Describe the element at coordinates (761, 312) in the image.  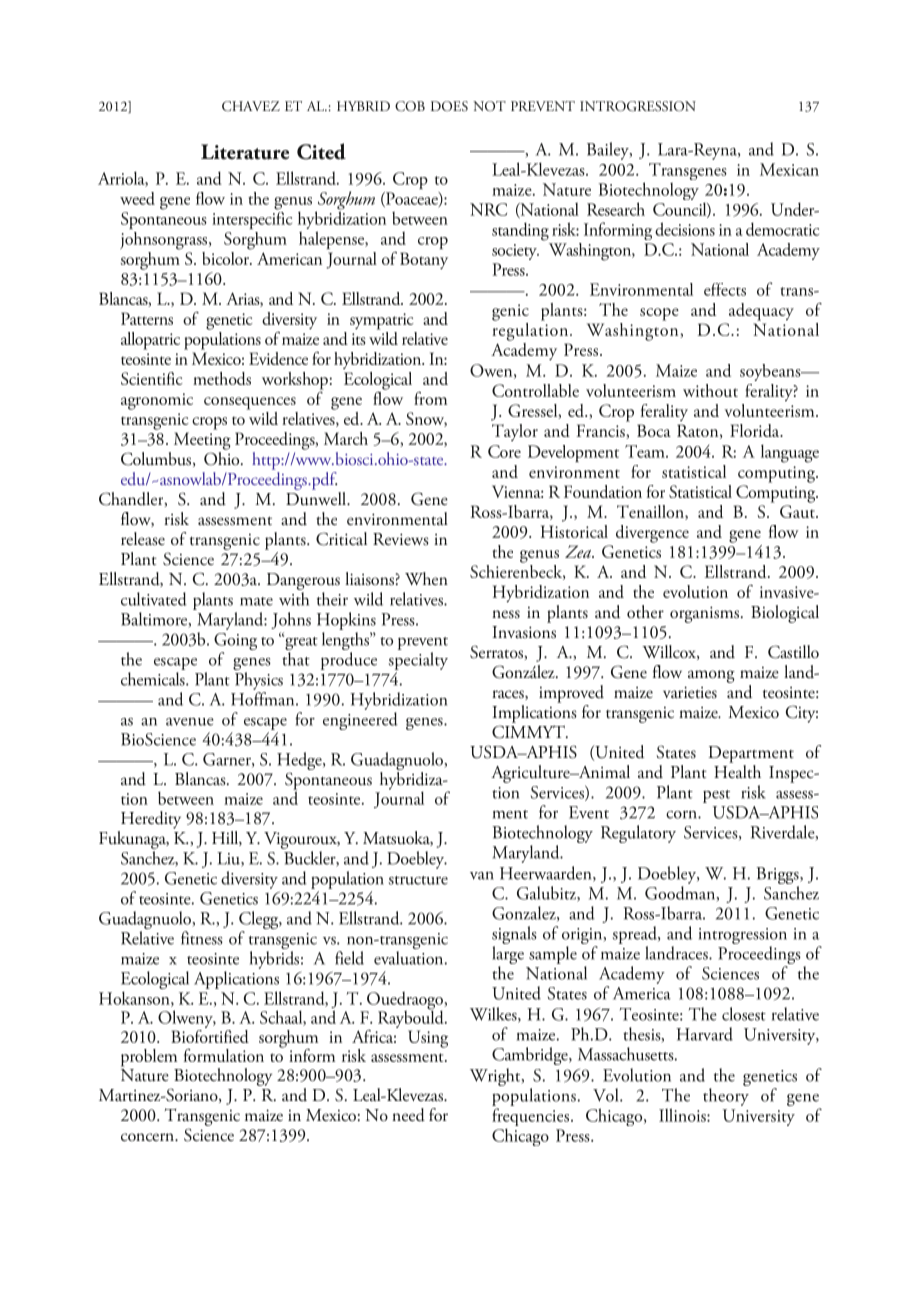
I see `adequacy` at that location.
